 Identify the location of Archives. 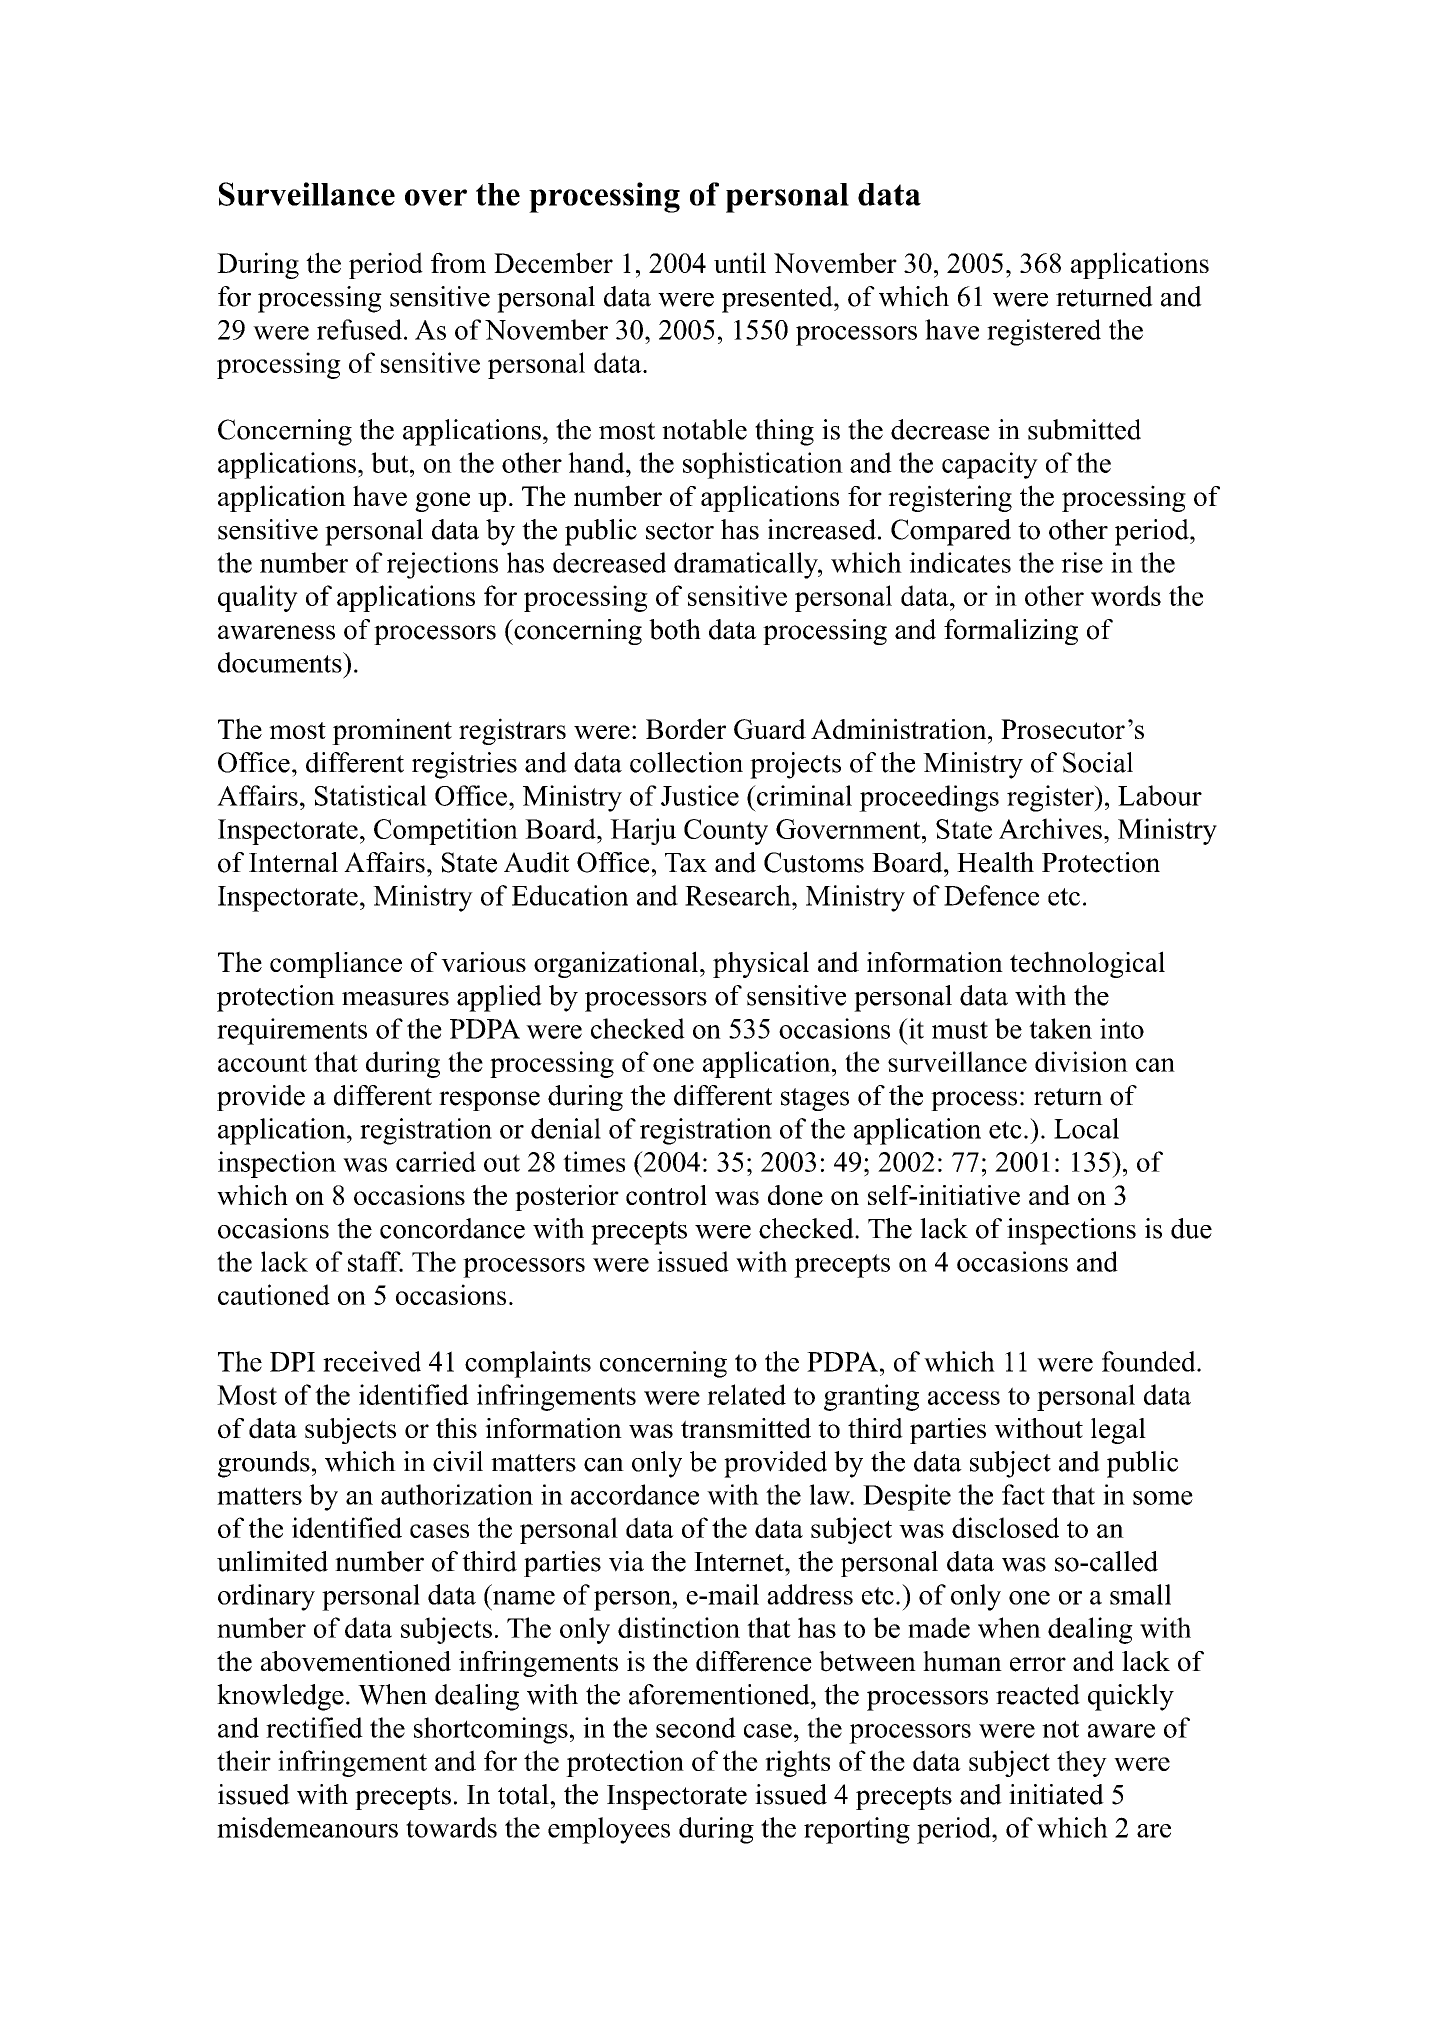
(1050, 828).
